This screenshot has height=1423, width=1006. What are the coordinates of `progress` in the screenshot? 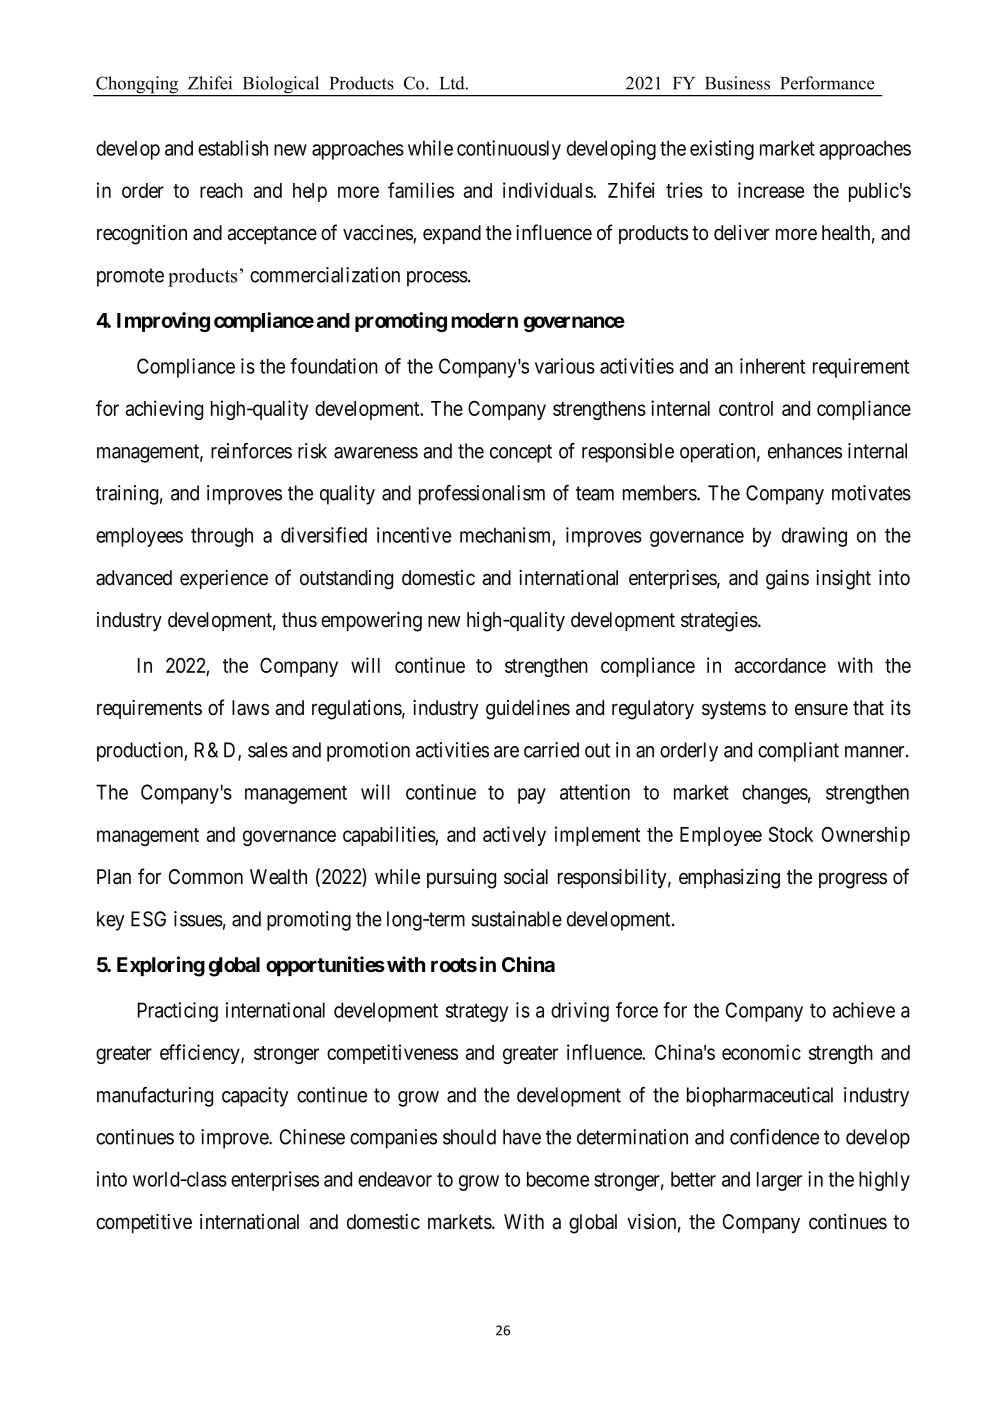 It's located at (853, 880).
